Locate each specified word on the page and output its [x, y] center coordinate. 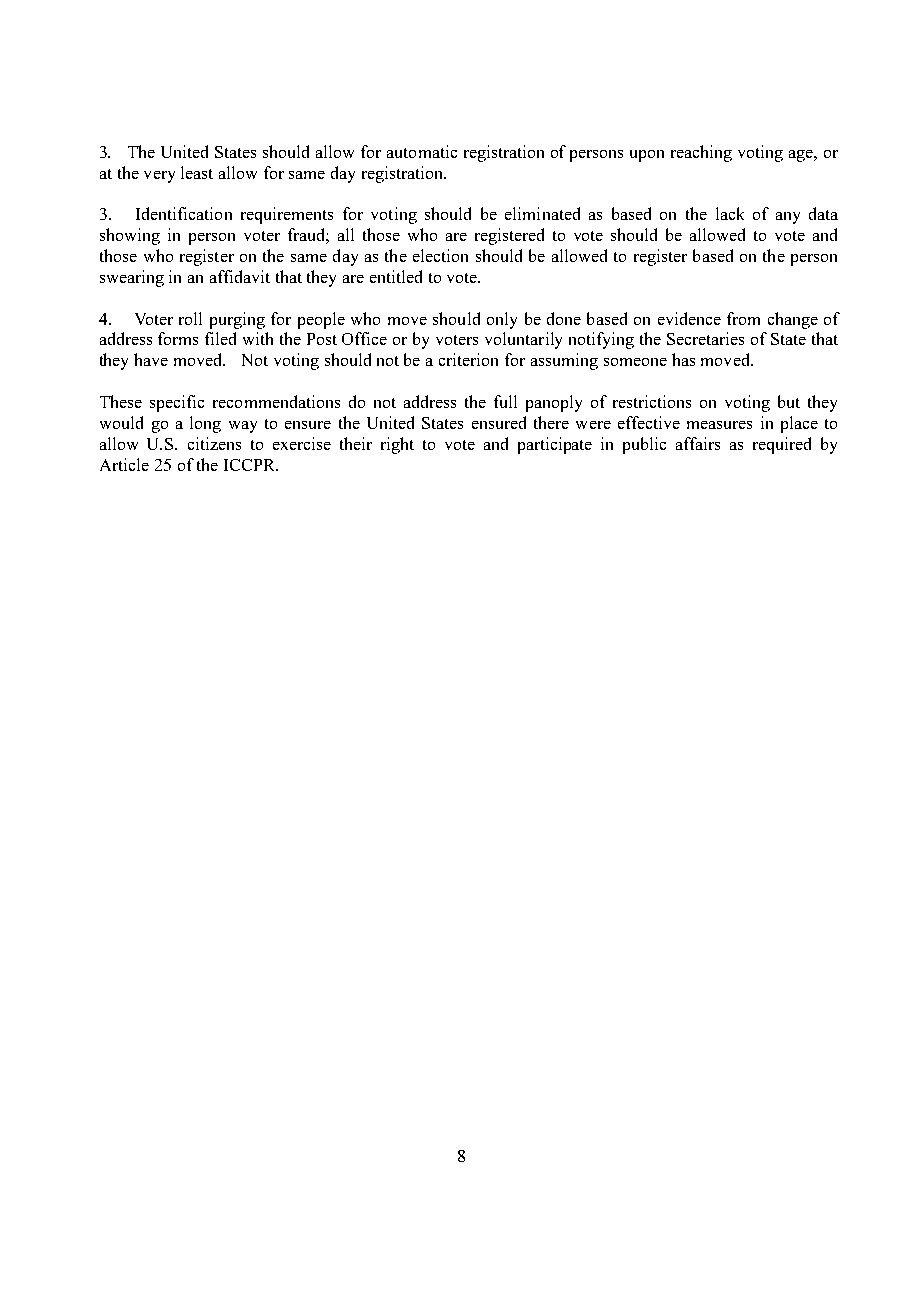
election [440, 255]
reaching [701, 153]
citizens [214, 443]
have [151, 359]
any [788, 218]
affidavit [240, 276]
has [683, 359]
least [197, 172]
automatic [422, 151]
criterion [468, 359]
